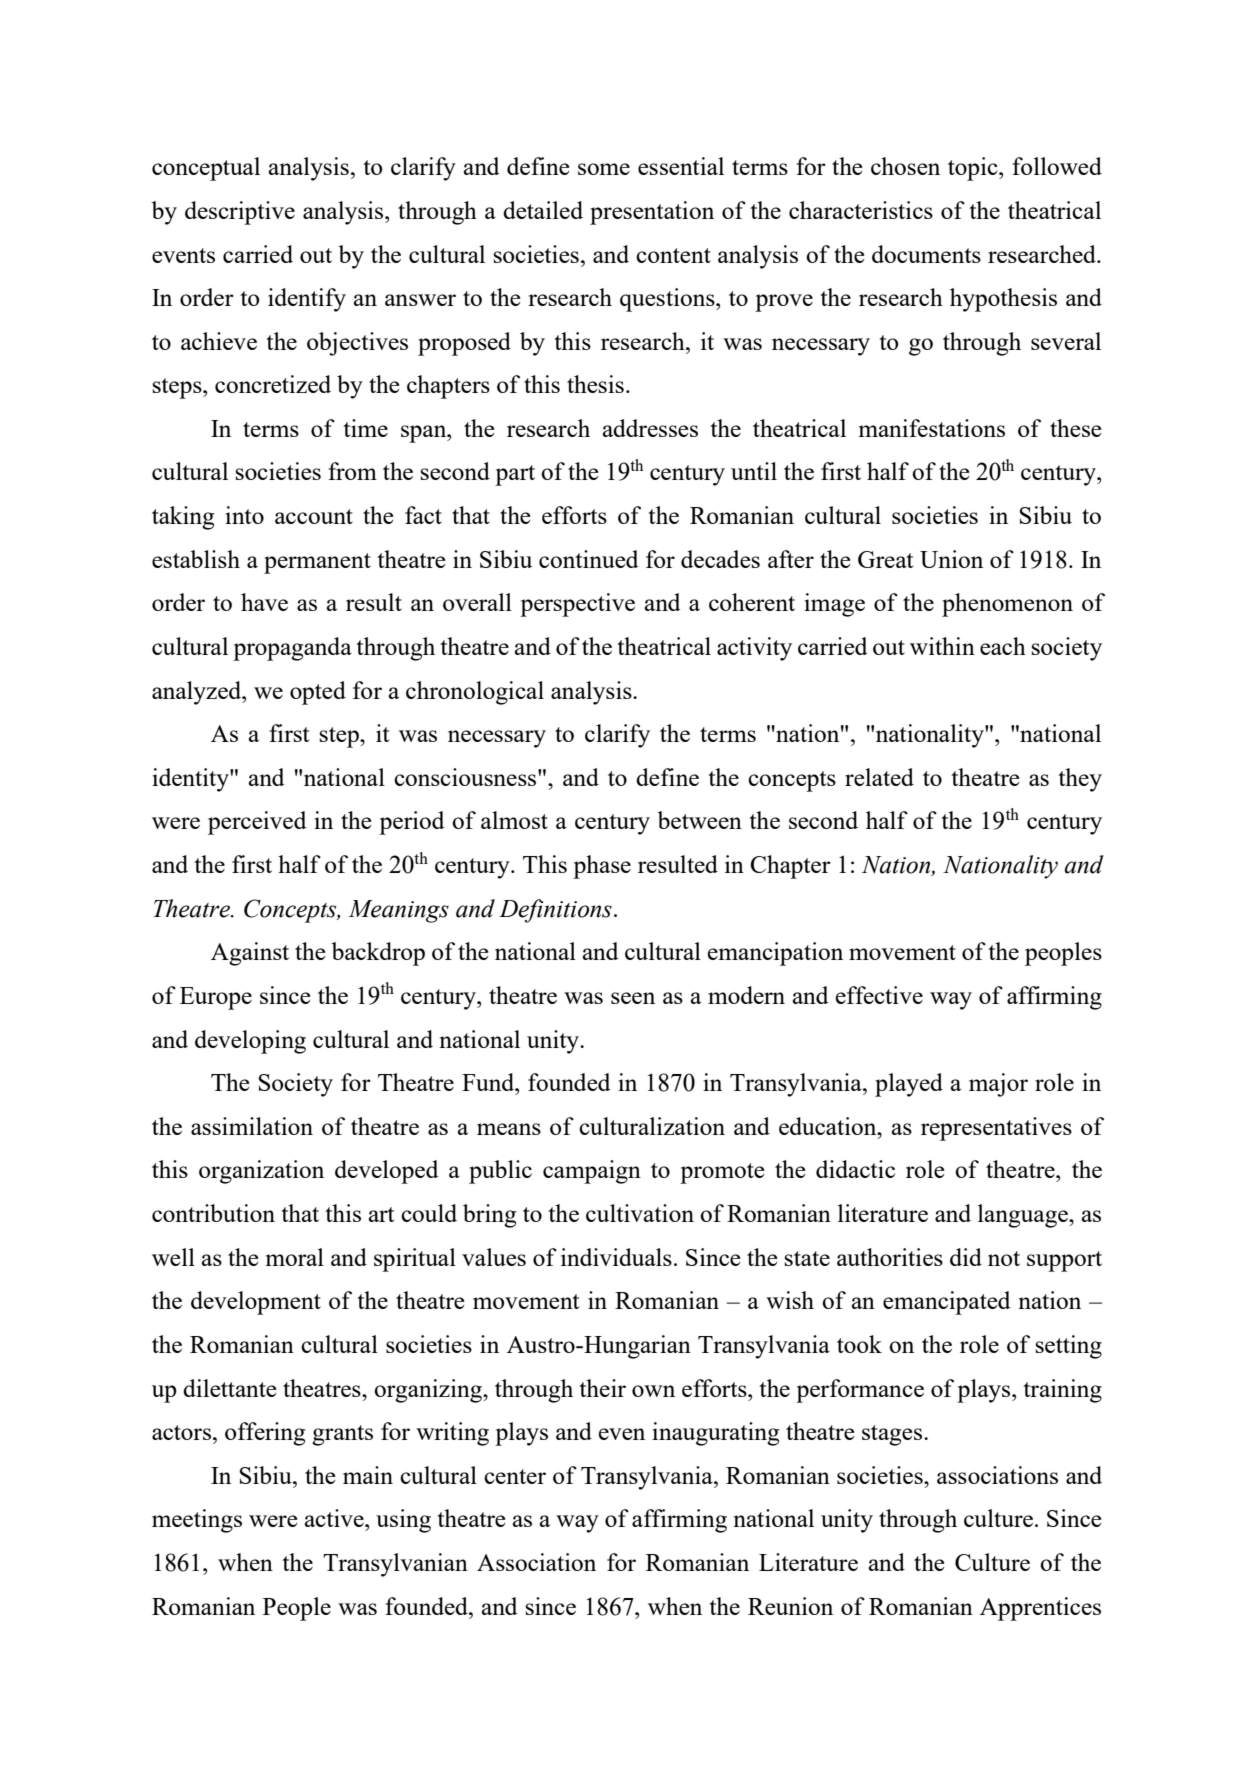 The image size is (1254, 1774). What do you see at coordinates (1007, 605) in the screenshot?
I see `phenomenon` at bounding box center [1007, 605].
